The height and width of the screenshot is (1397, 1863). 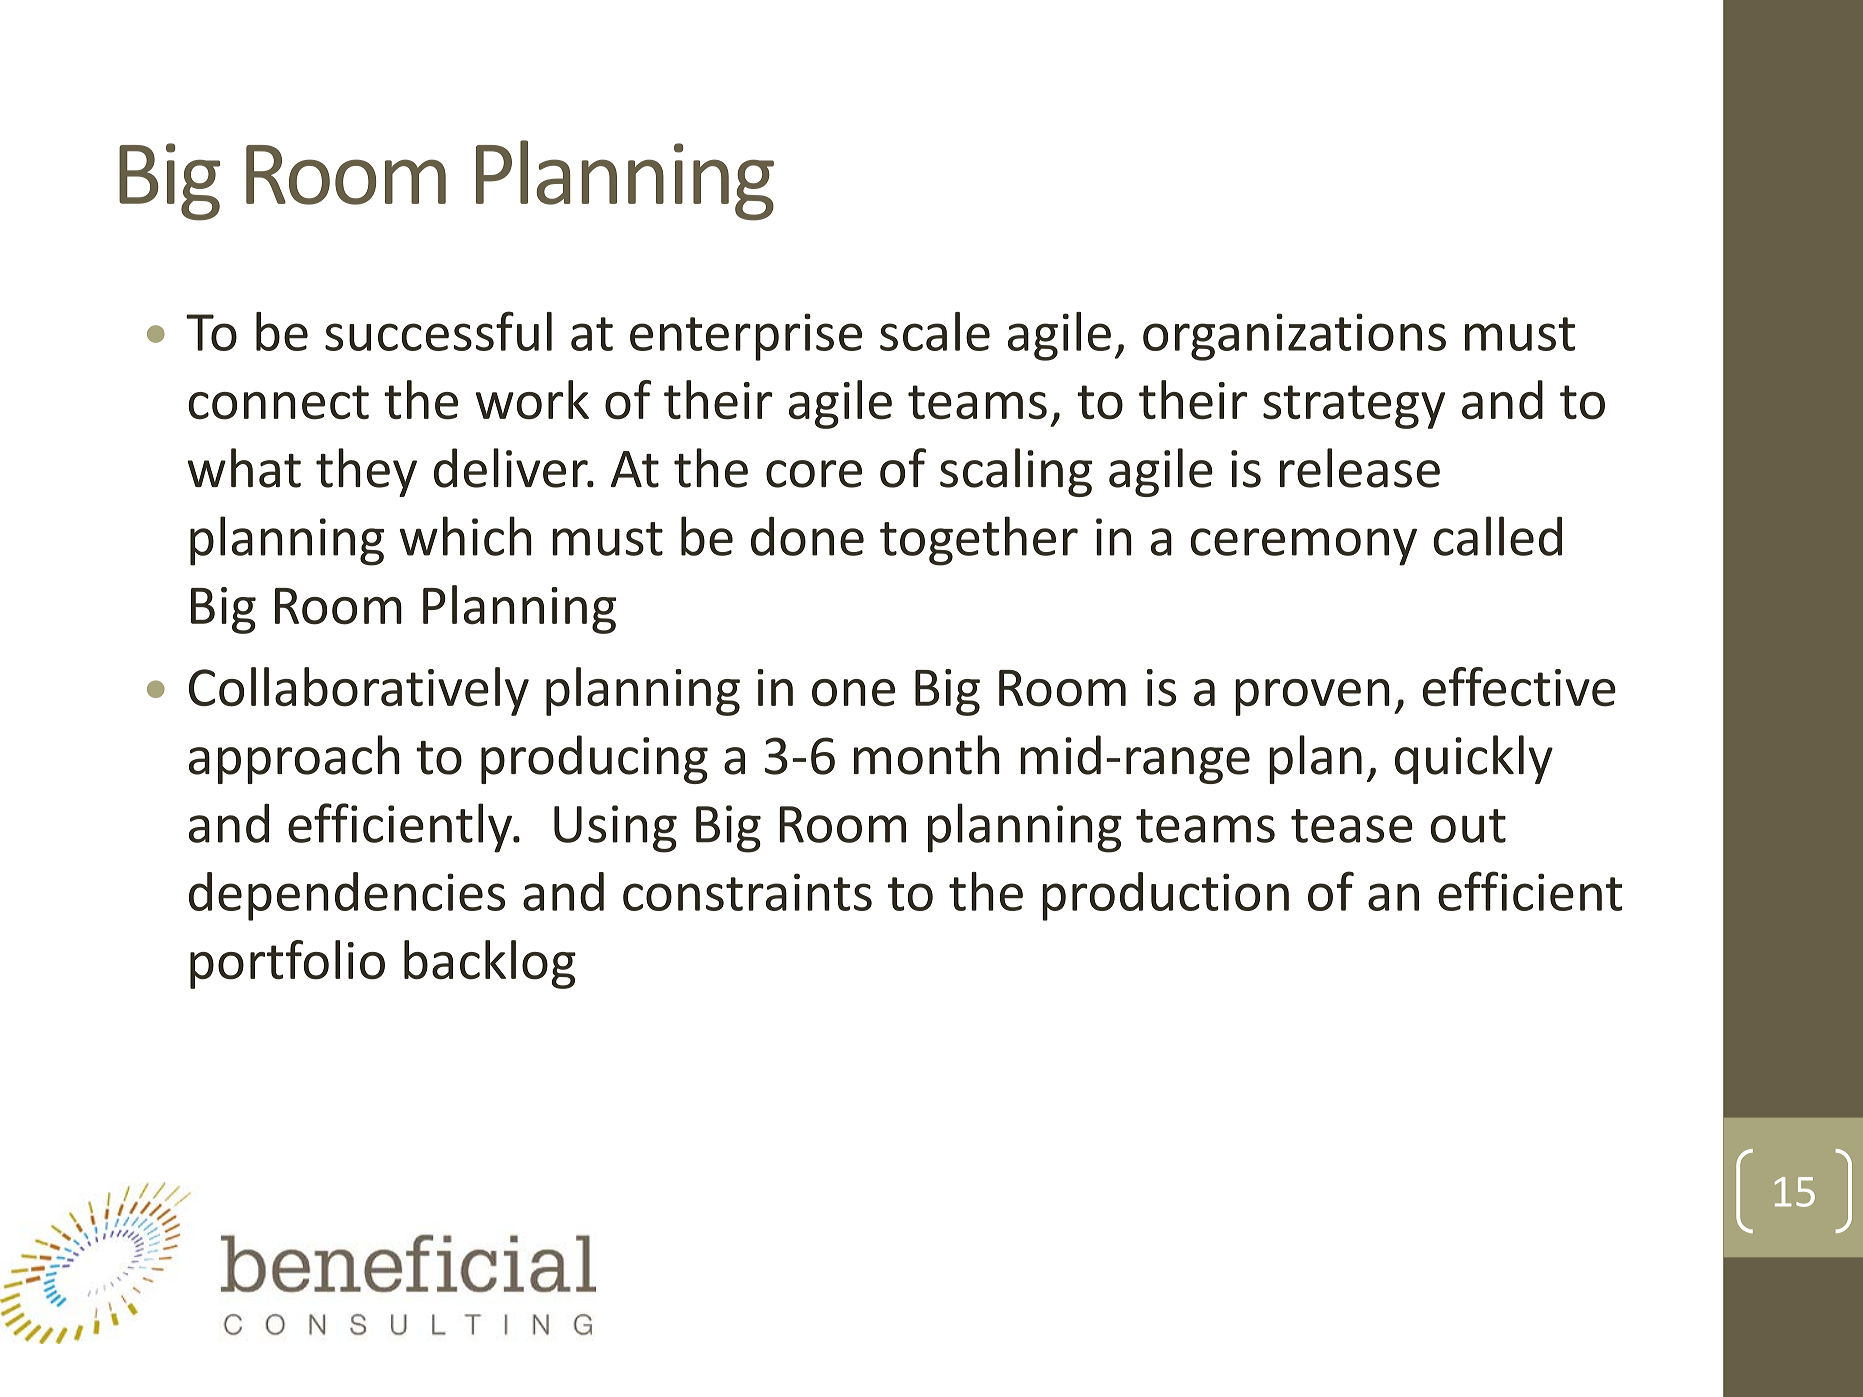 I want to click on quickly, so click(x=1474, y=759).
